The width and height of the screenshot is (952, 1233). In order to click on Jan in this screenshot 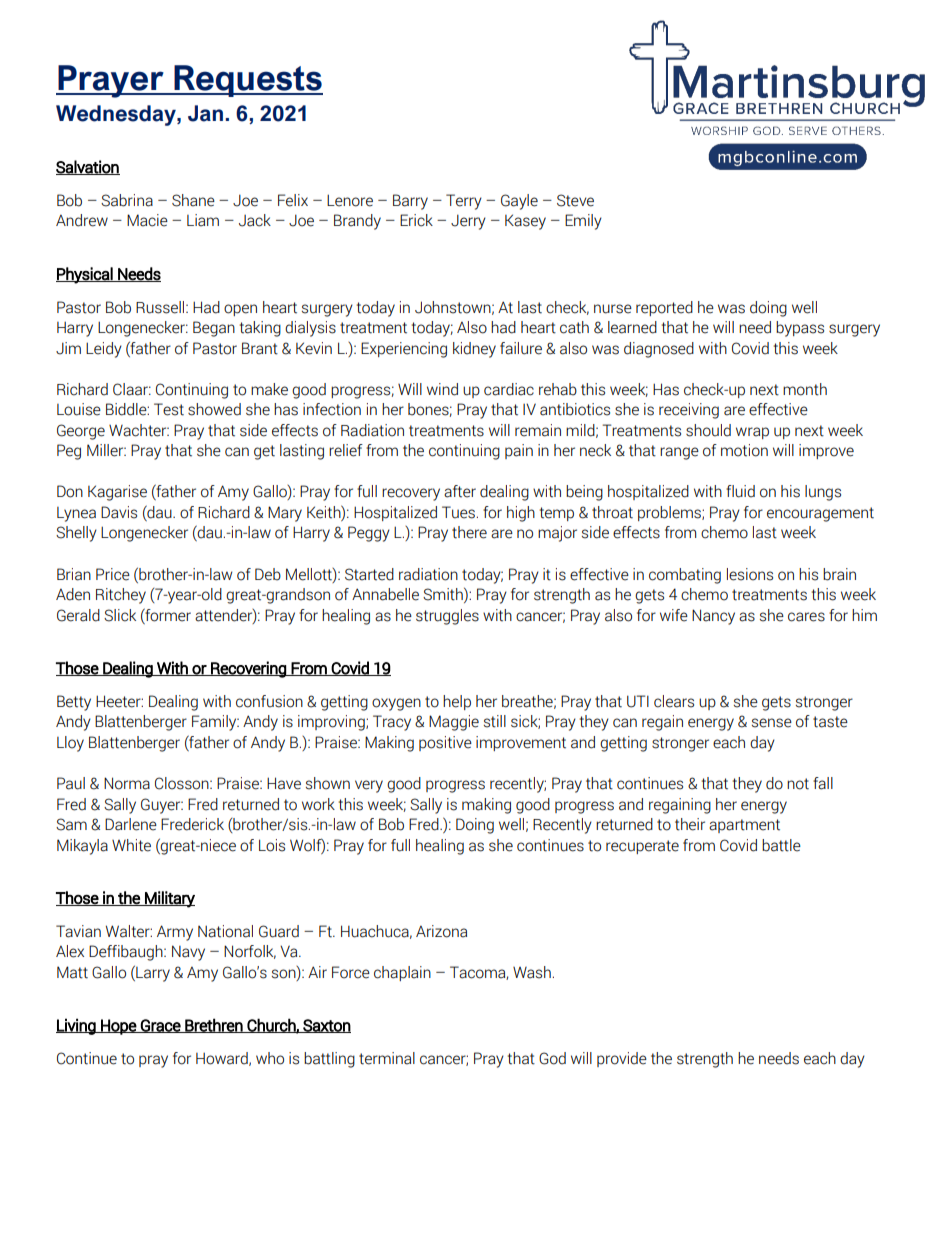, I will do `click(205, 113)`.
